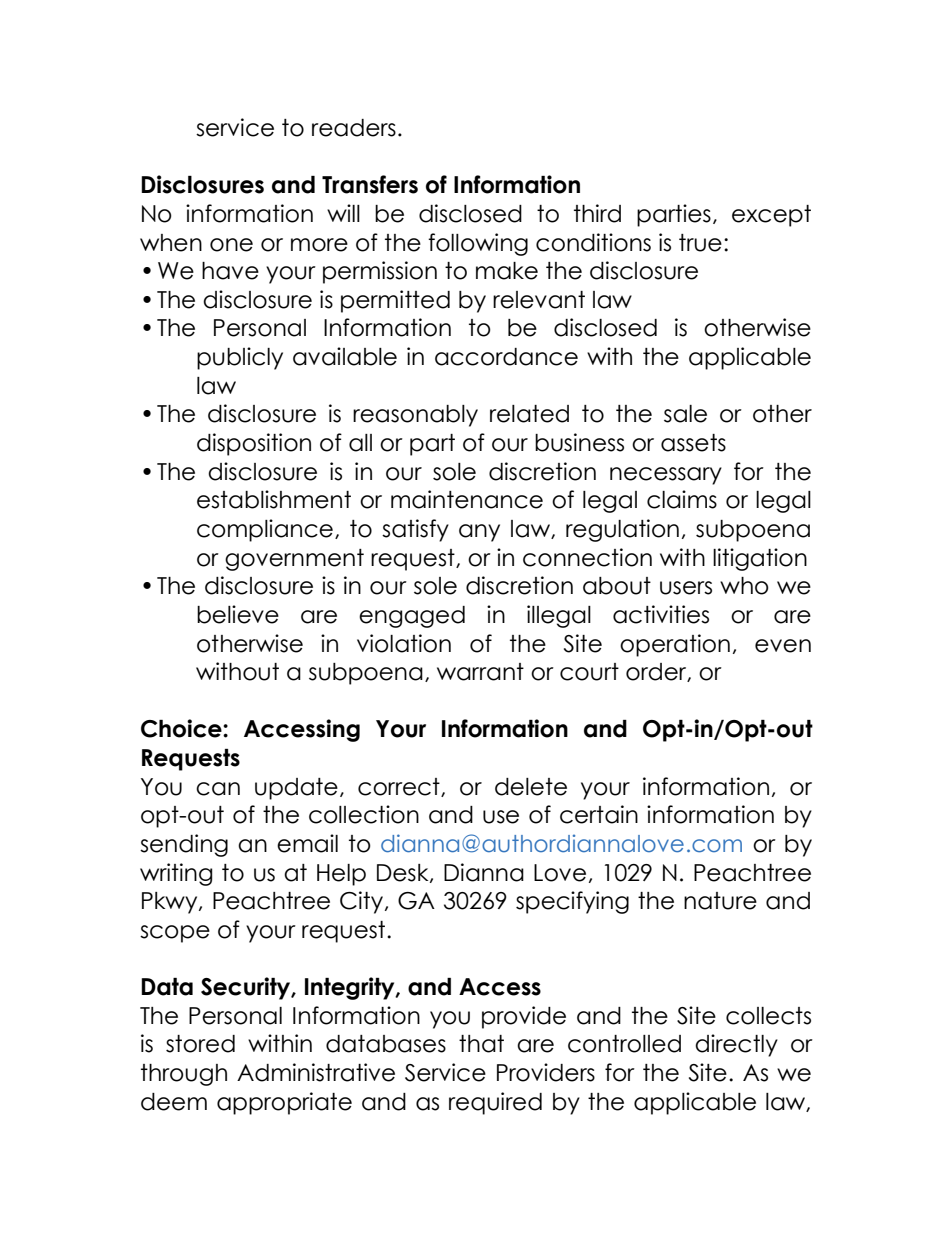 The width and height of the screenshot is (952, 1233). Describe the element at coordinates (736, 1045) in the screenshot. I see `directly` at that location.
